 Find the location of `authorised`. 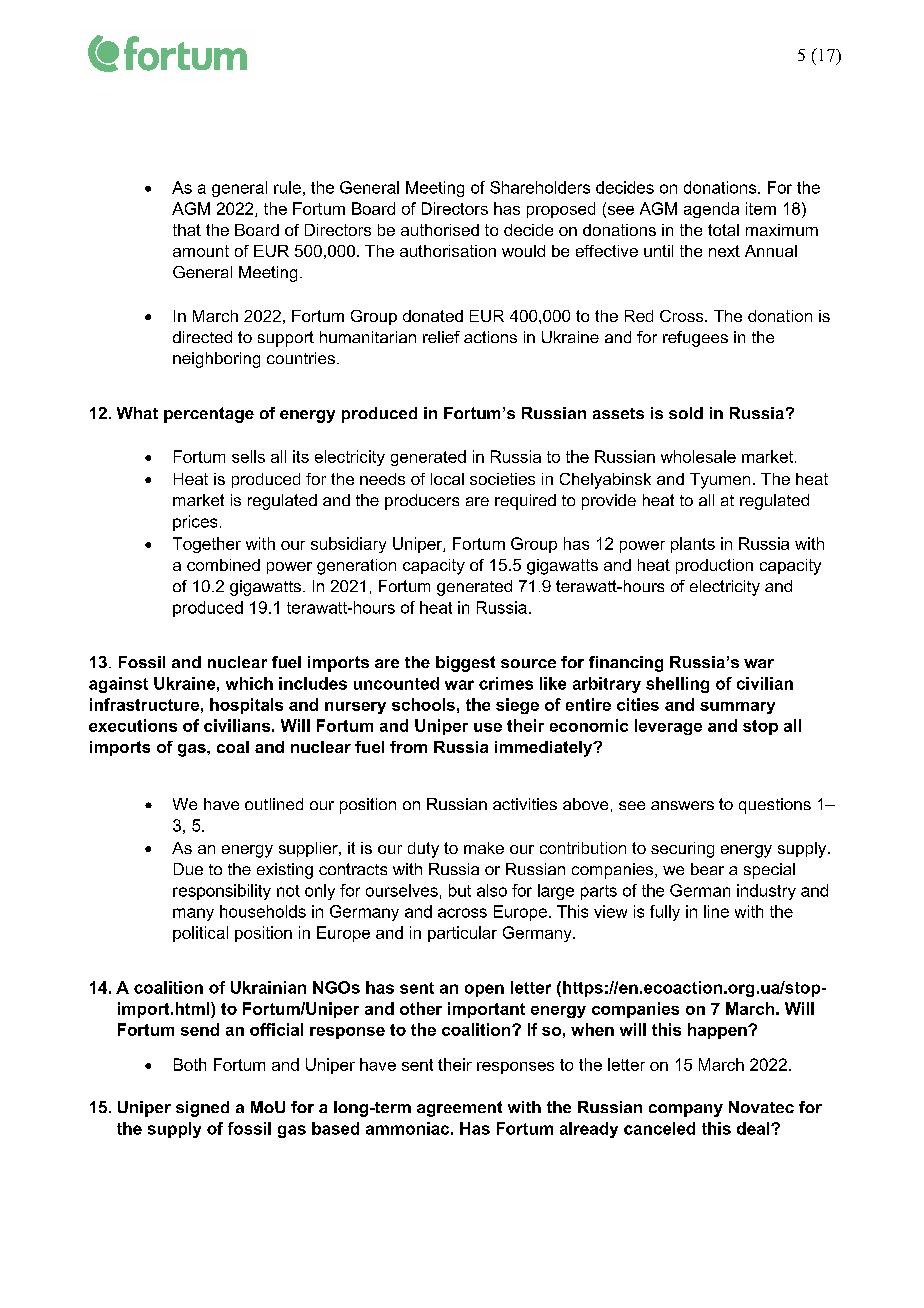

authorised is located at coordinates (440, 230).
